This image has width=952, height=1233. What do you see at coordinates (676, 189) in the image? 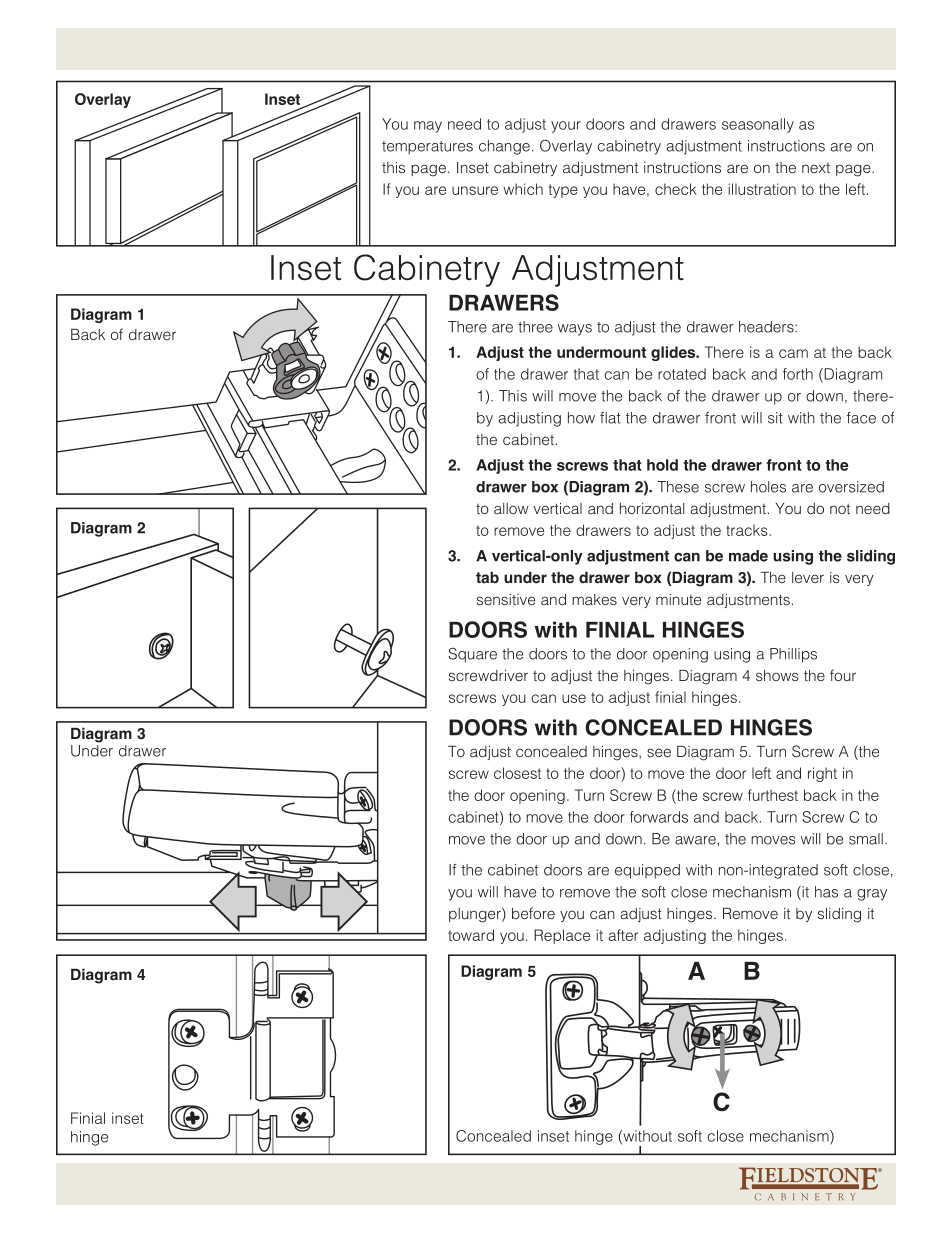
I see `check` at bounding box center [676, 189].
